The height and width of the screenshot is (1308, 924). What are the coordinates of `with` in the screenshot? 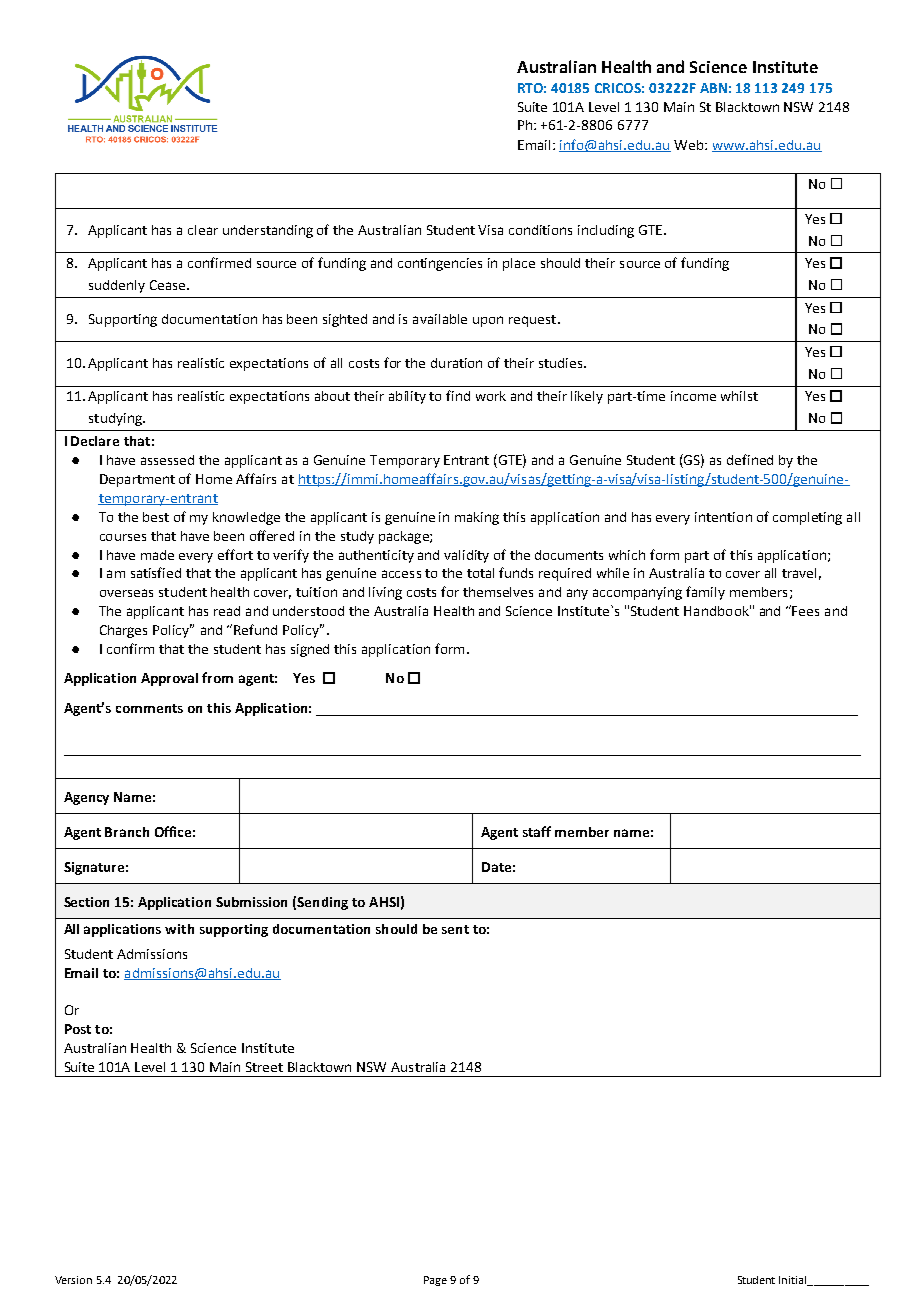 It's located at (179, 929).
